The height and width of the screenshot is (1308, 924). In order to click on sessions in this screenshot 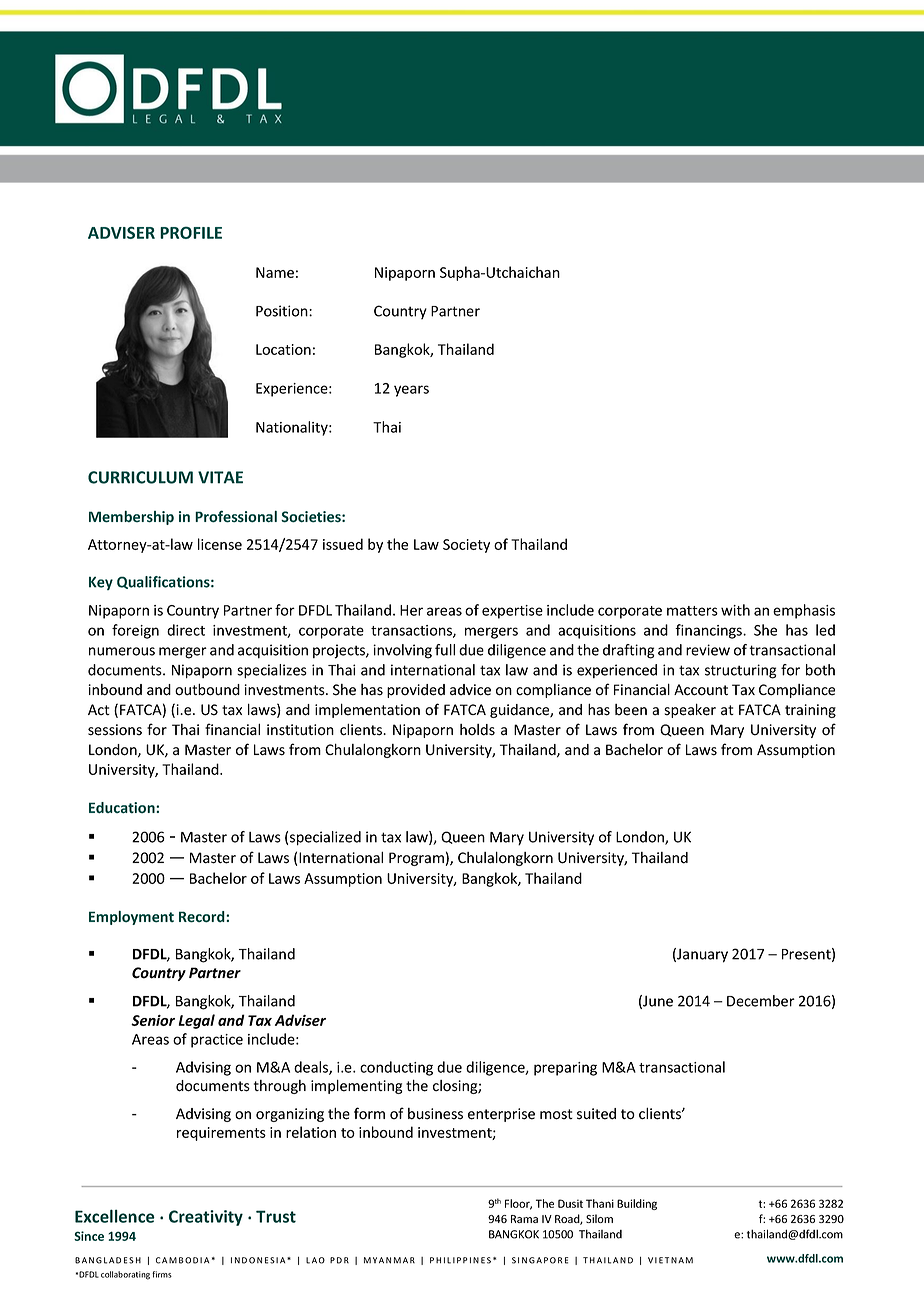, I will do `click(115, 730)`.
